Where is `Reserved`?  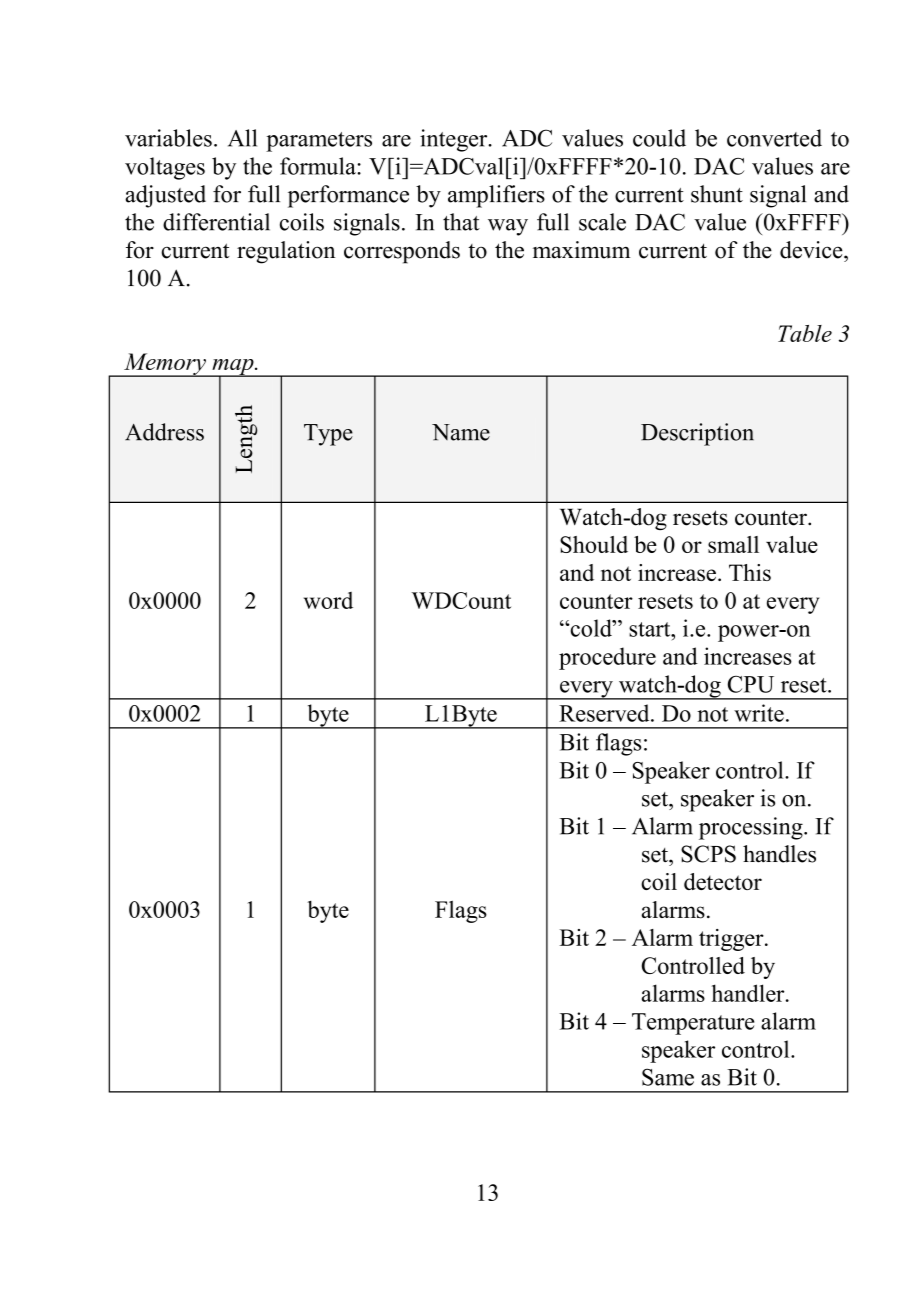
Reserved is located at coordinates (605, 713).
